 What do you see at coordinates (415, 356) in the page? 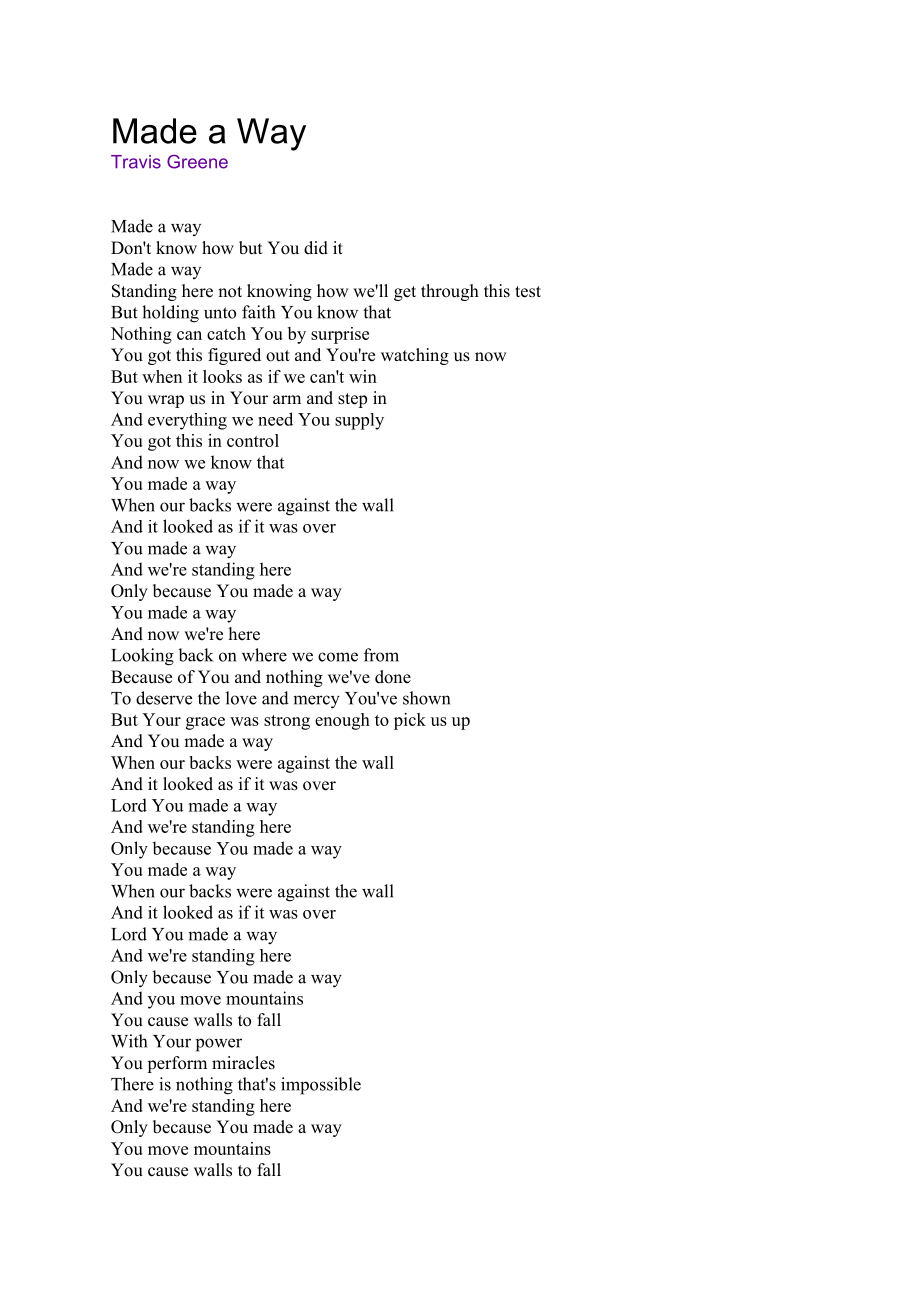
I see `watching` at bounding box center [415, 356].
